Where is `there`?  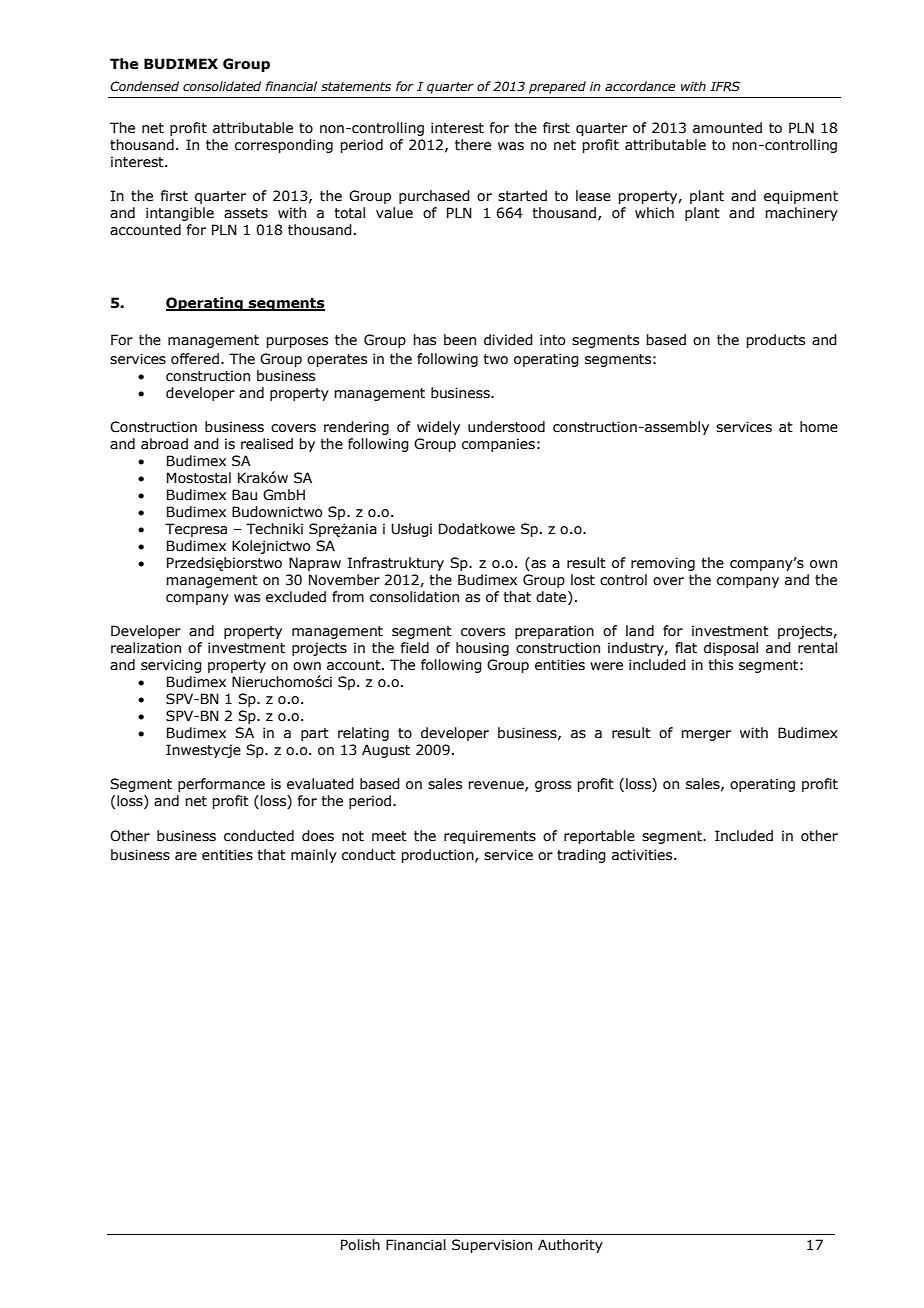 there is located at coordinates (473, 145).
